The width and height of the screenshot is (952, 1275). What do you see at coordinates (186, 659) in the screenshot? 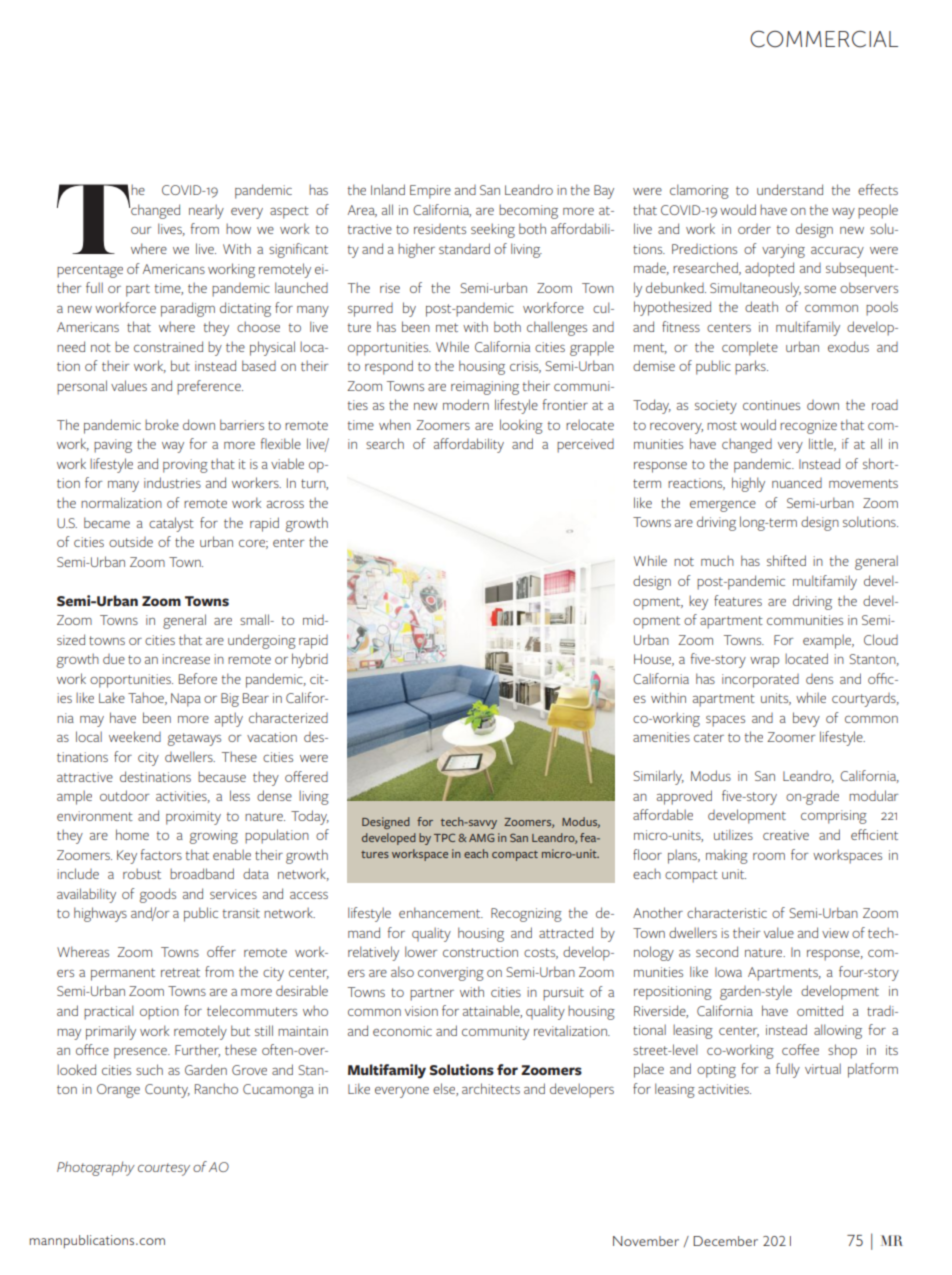
I see `increase` at bounding box center [186, 659].
